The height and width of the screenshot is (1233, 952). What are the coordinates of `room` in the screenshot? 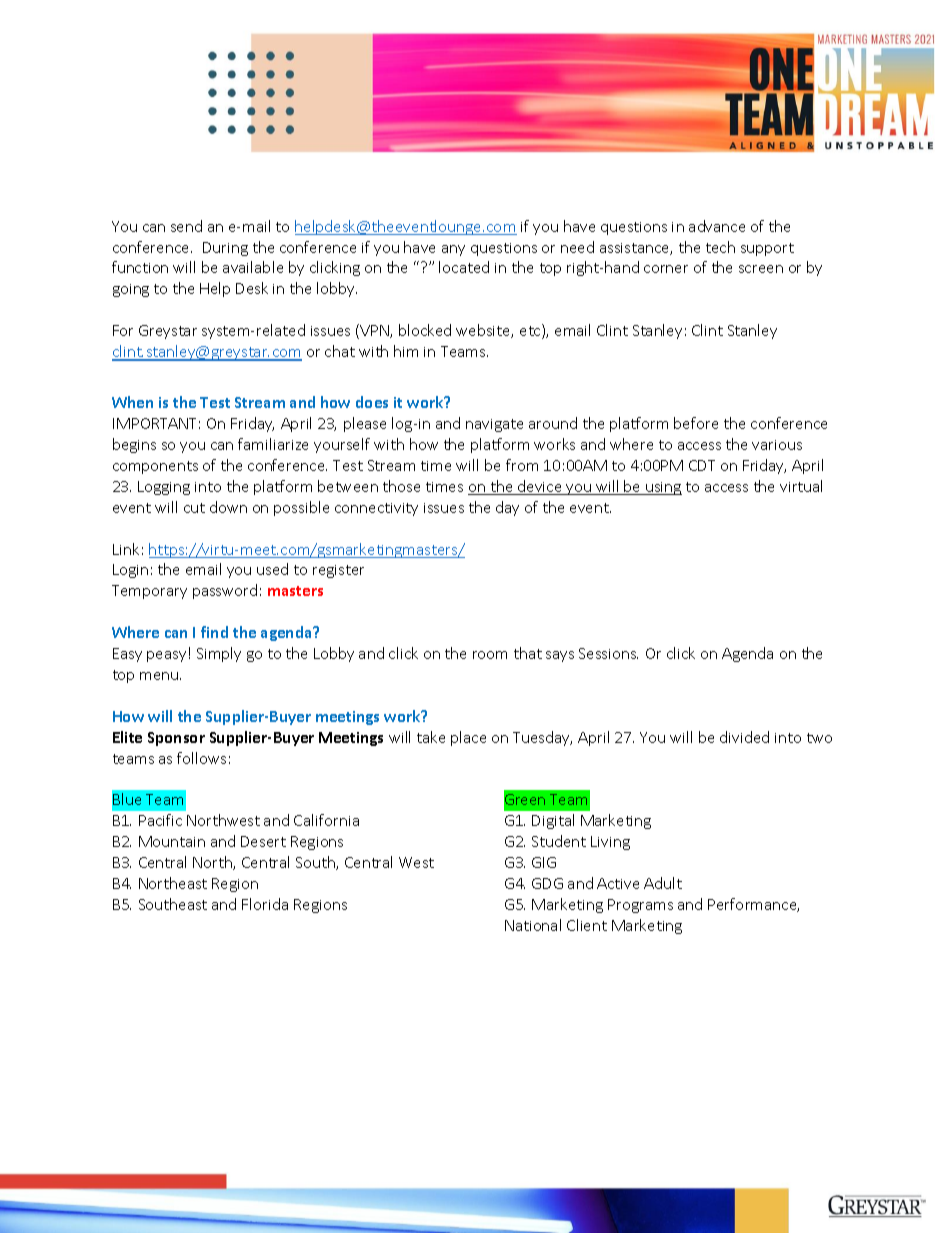 It's located at (490, 655).
